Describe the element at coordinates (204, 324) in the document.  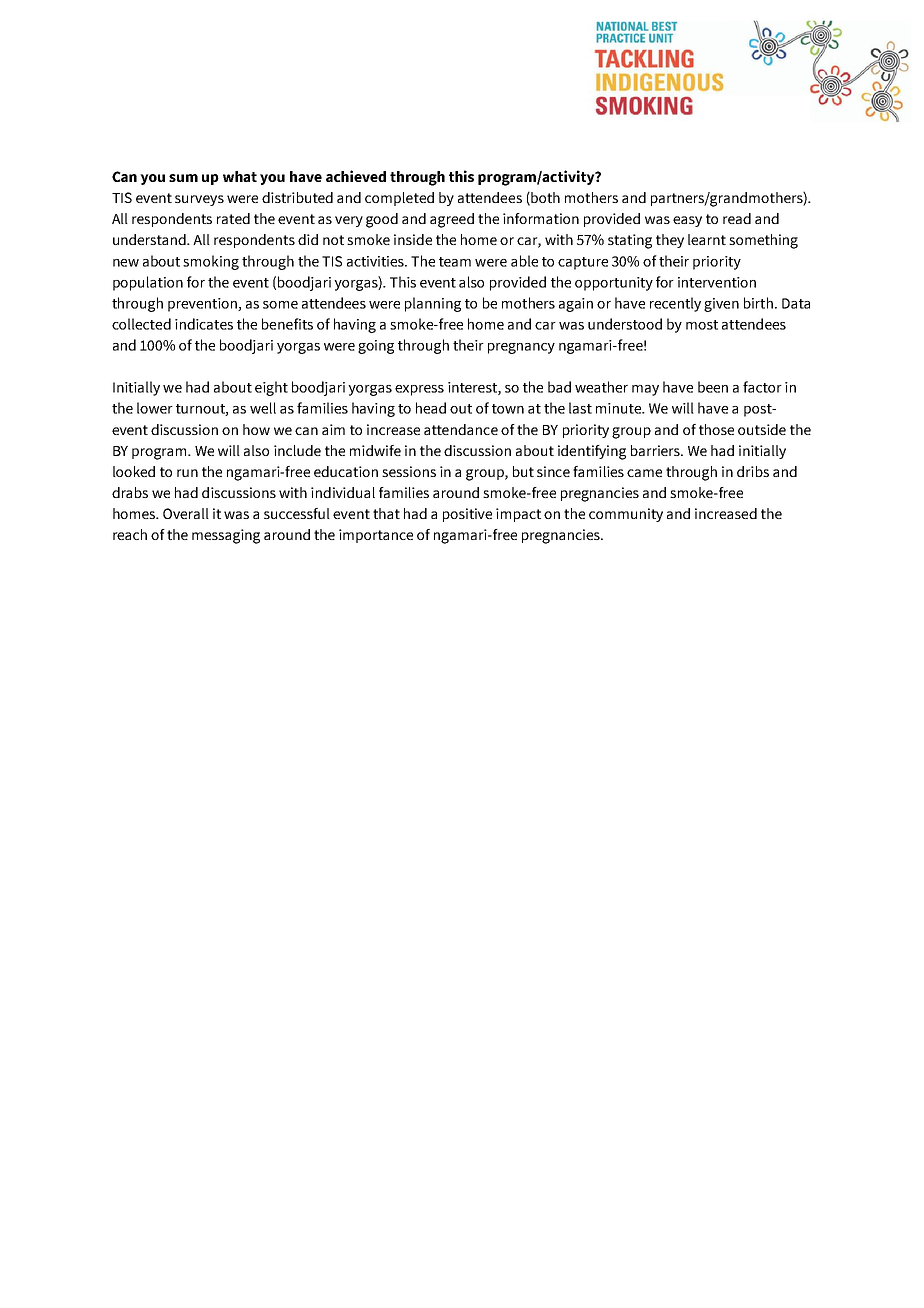
I see `indicates` at that location.
